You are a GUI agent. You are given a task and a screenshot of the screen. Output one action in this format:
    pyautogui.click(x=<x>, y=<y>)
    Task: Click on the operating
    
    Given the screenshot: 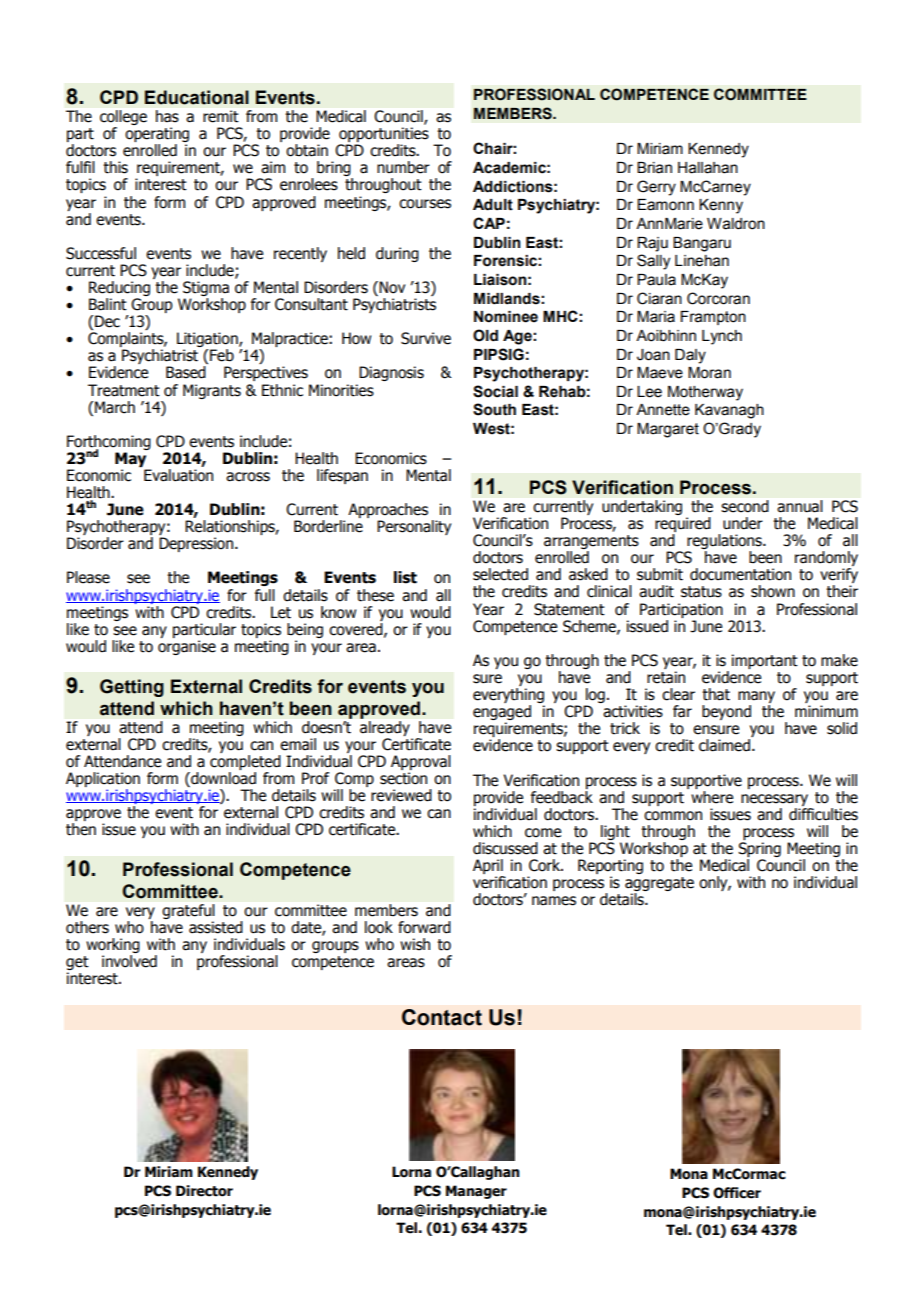 What is the action you would take?
    pyautogui.click(x=157, y=136)
